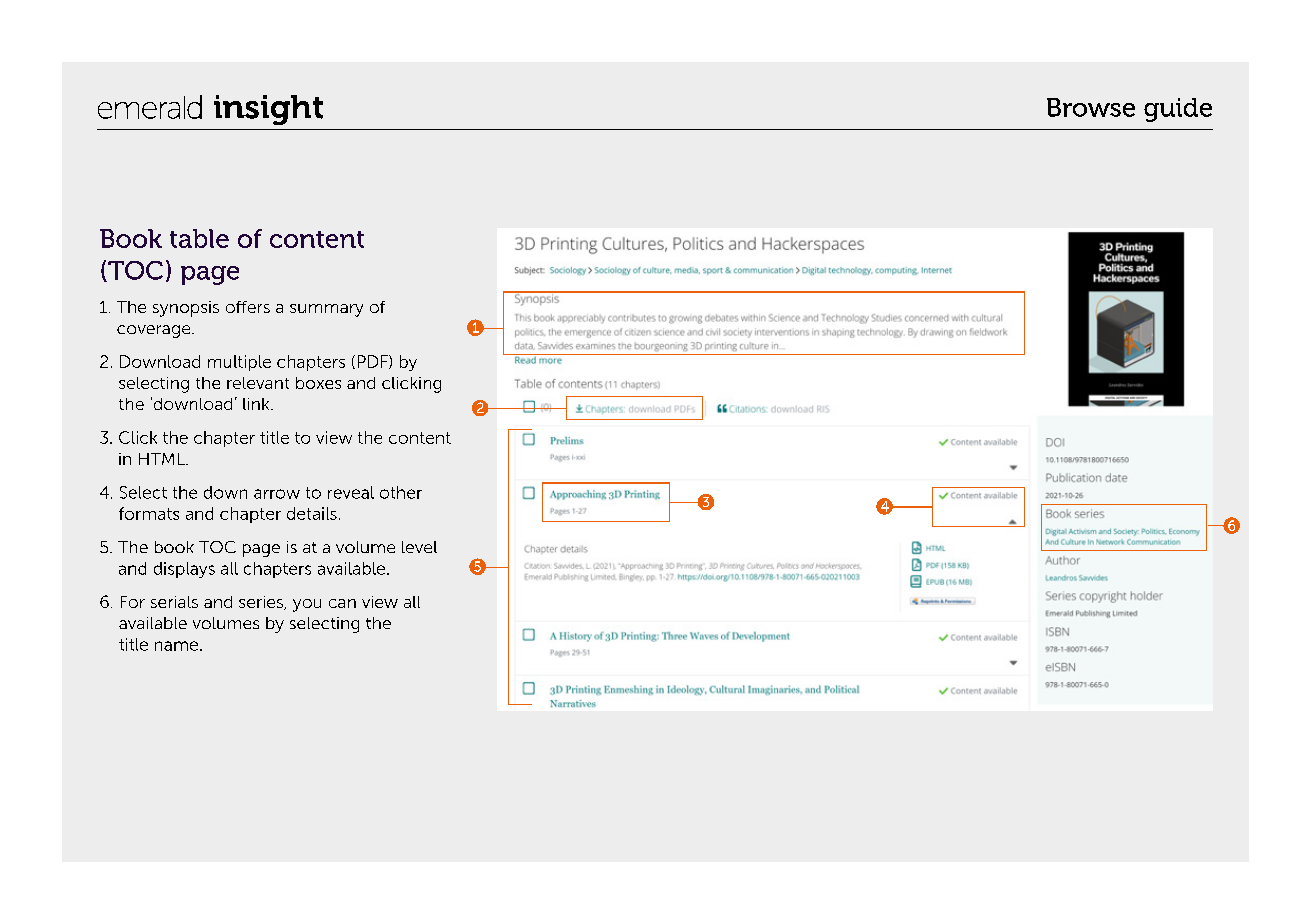 Image resolution: width=1311 pixels, height=924 pixels. What do you see at coordinates (419, 547) in the screenshot?
I see `level` at bounding box center [419, 547].
